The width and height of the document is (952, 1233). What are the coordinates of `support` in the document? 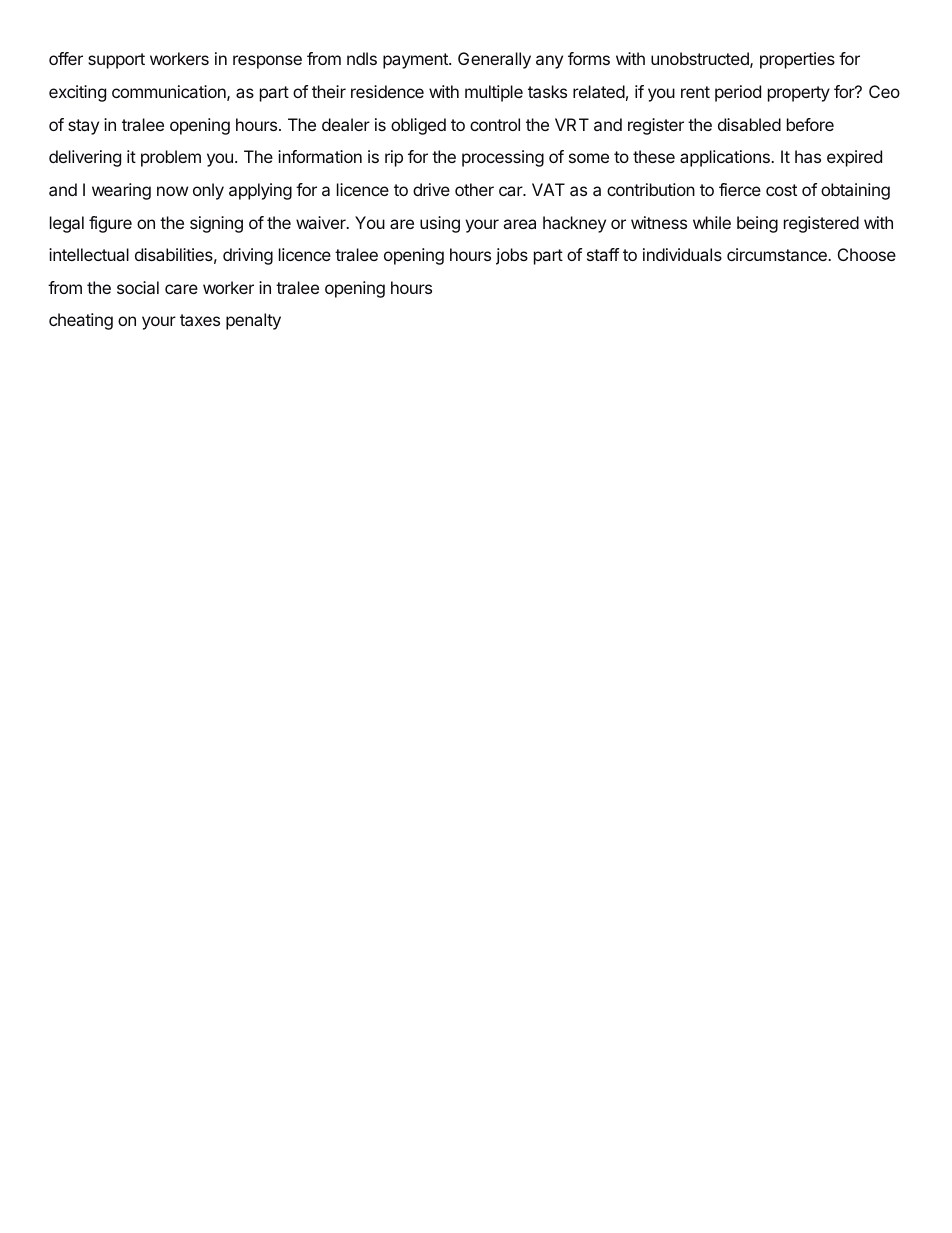 It's located at (116, 61).
